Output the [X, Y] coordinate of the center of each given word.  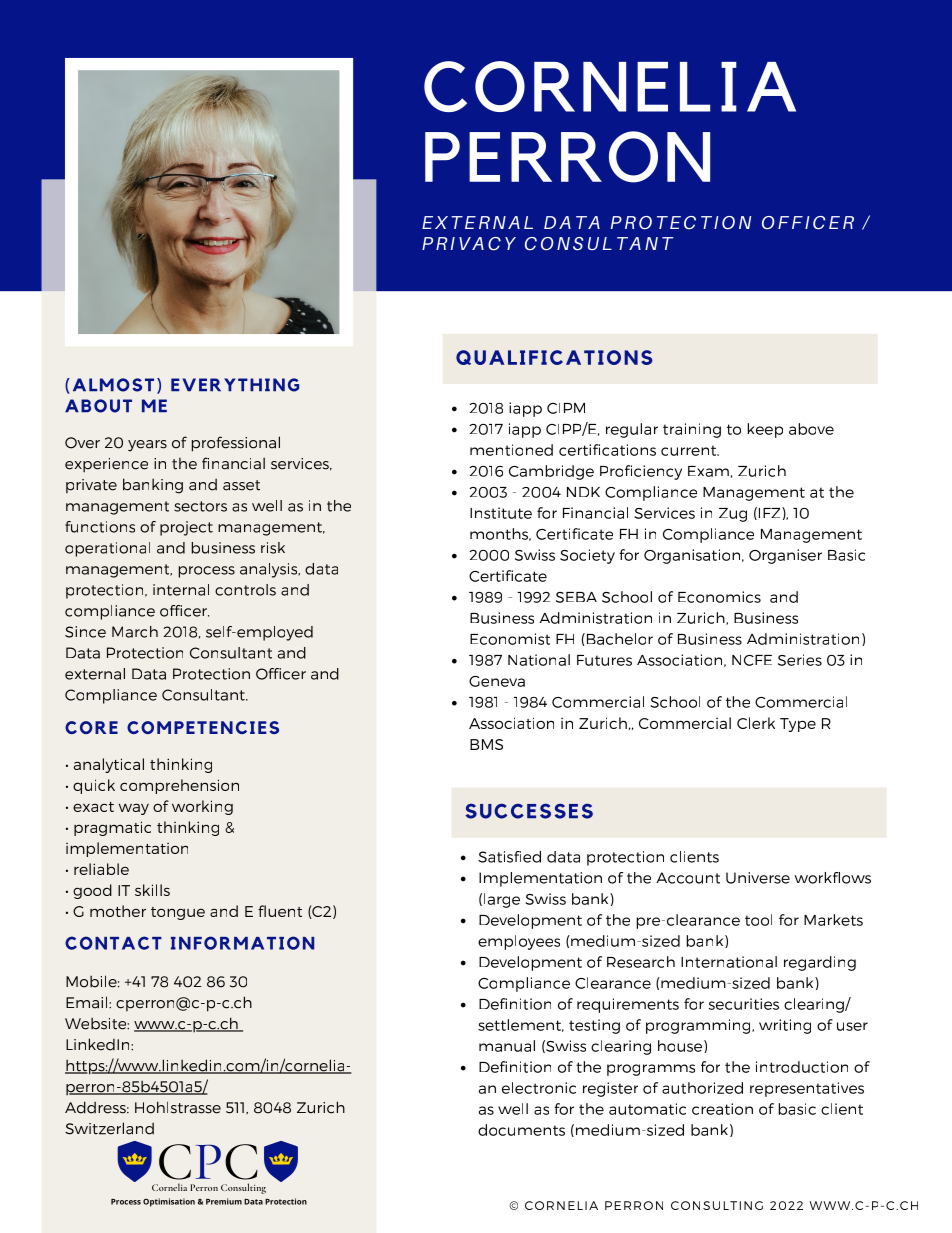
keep [765, 430]
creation [722, 1109]
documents [521, 1130]
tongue [178, 913]
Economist [510, 639]
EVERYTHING [235, 385]
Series [800, 660]
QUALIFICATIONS [554, 357]
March [135, 632]
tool [758, 920]
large [502, 900]
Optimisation [169, 1202]
